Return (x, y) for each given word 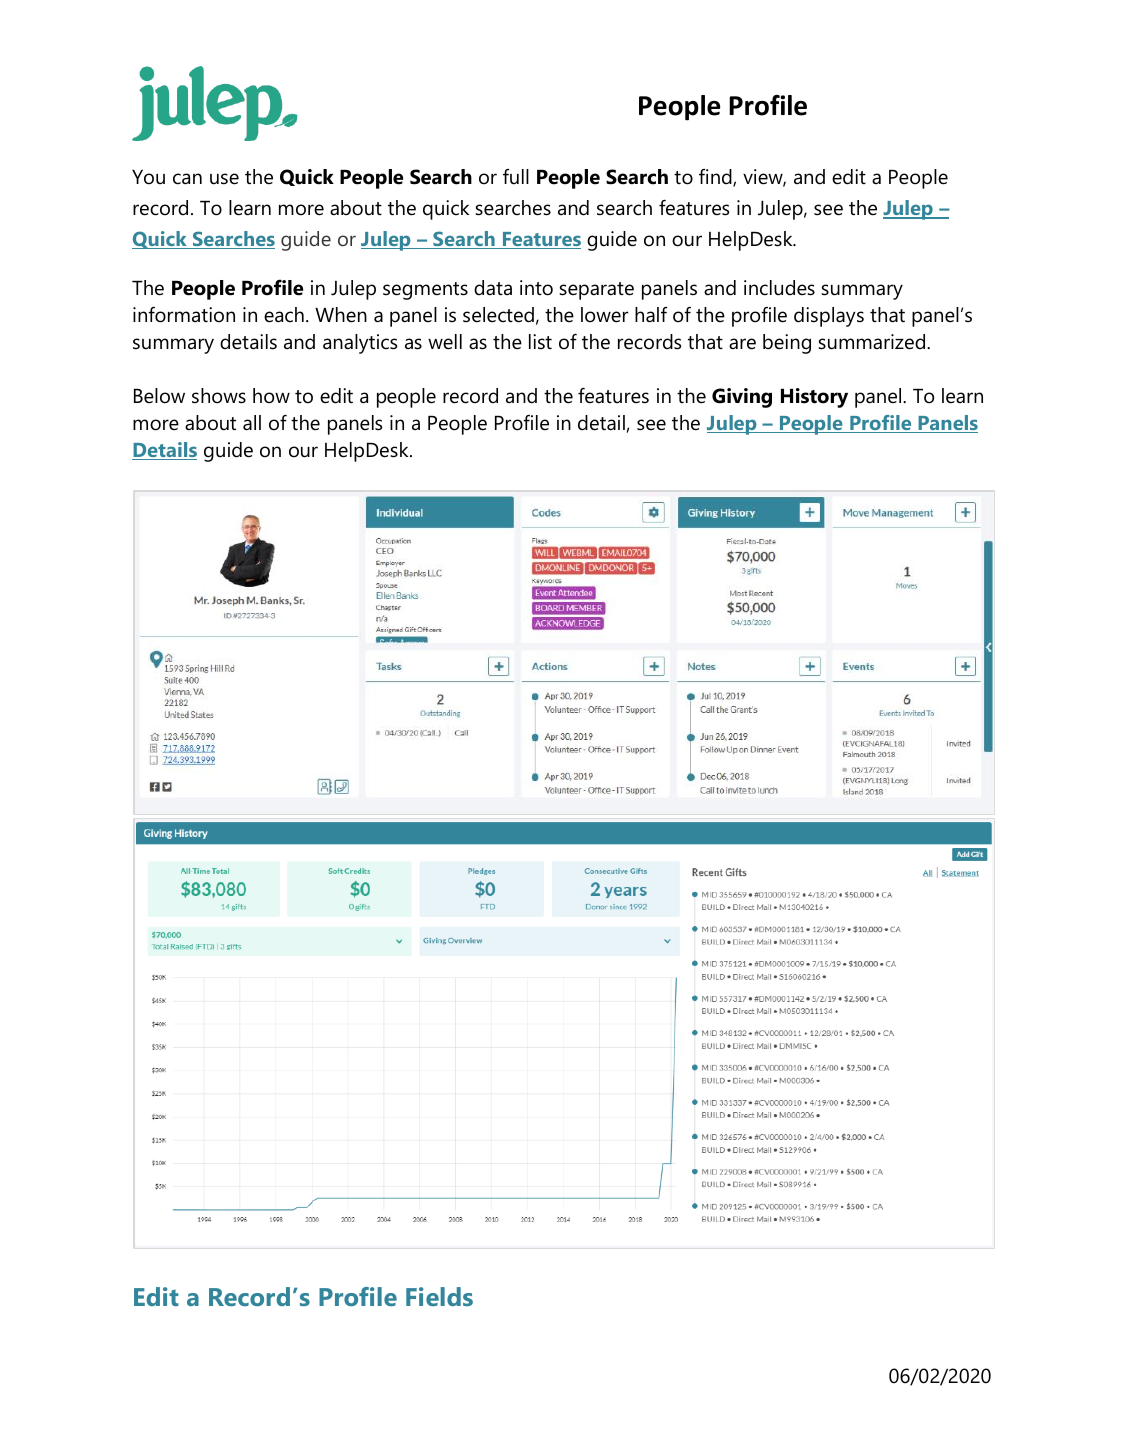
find (716, 178)
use (224, 179)
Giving (742, 398)
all (252, 423)
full (516, 177)
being (787, 344)
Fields (439, 1296)
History (814, 398)
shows (219, 396)
